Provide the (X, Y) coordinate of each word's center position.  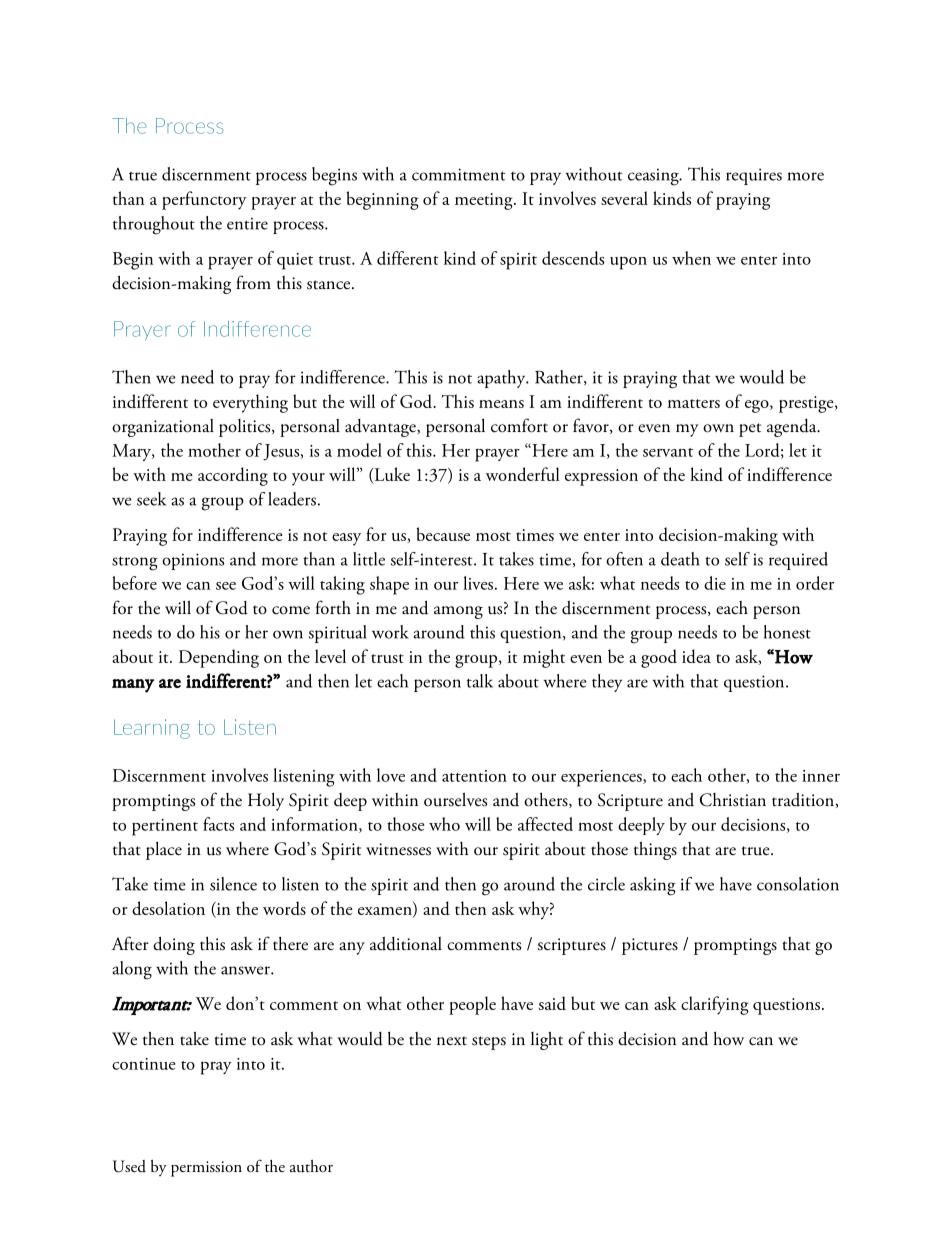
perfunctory (204, 200)
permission (206, 1169)
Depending (219, 658)
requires (754, 176)
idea (696, 656)
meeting (485, 201)
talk (480, 681)
